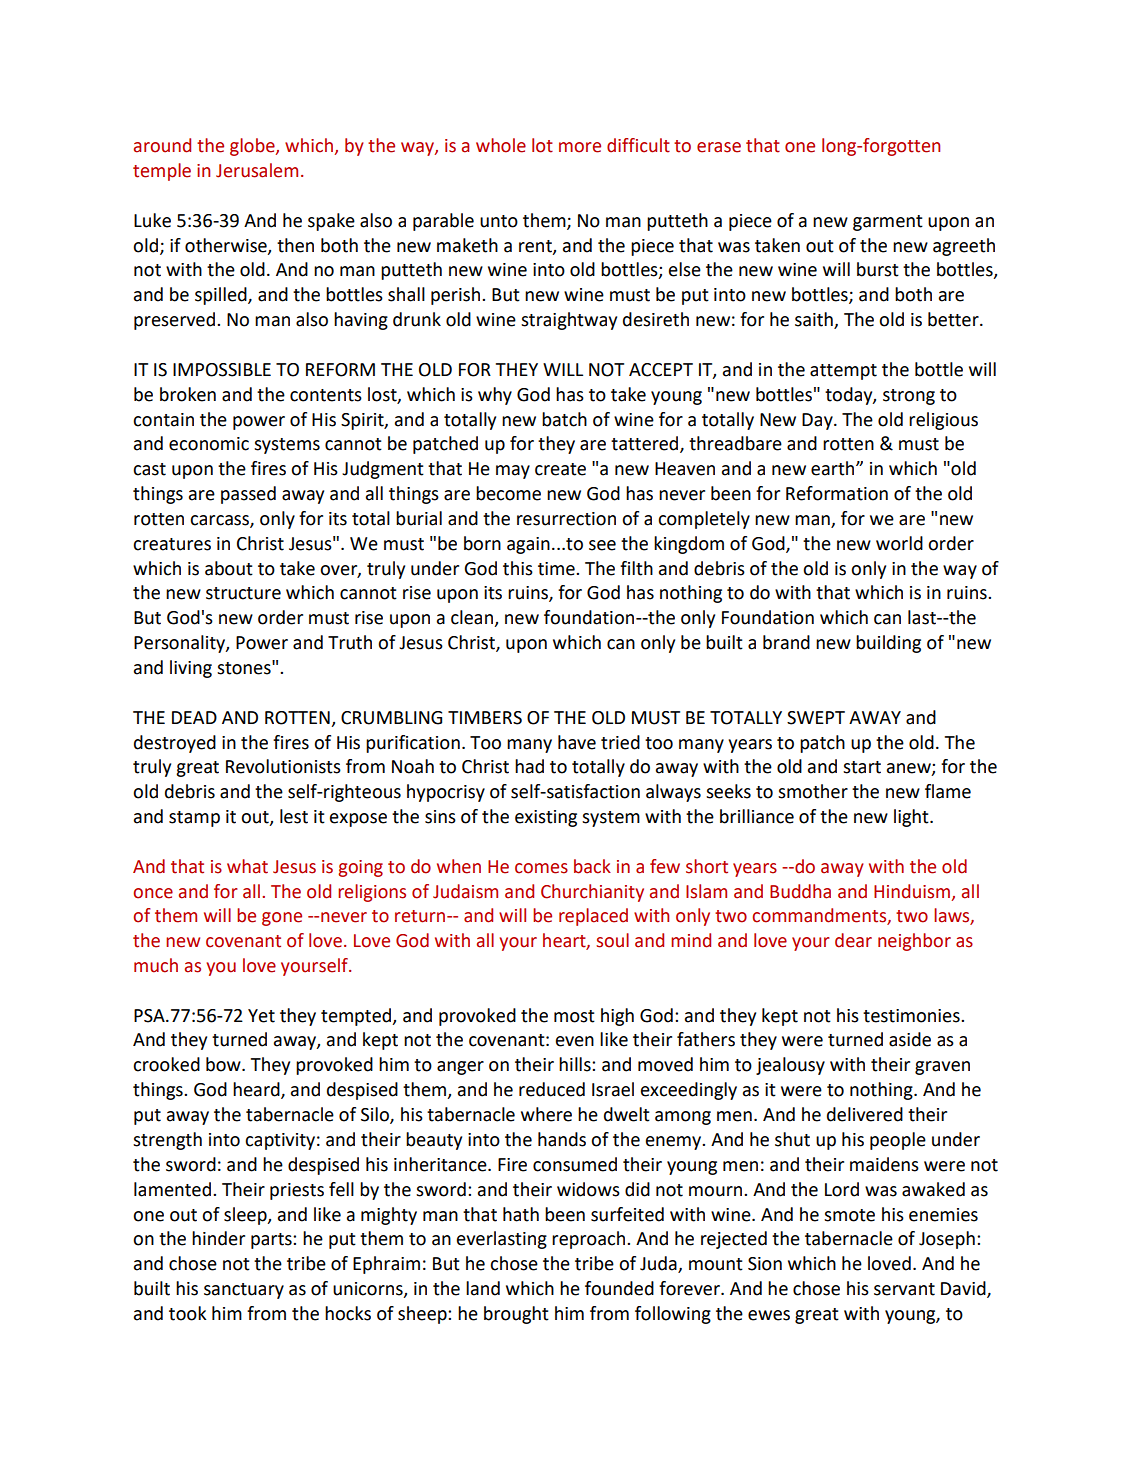  Describe the element at coordinates (542, 145) in the document. I see `lot` at that location.
